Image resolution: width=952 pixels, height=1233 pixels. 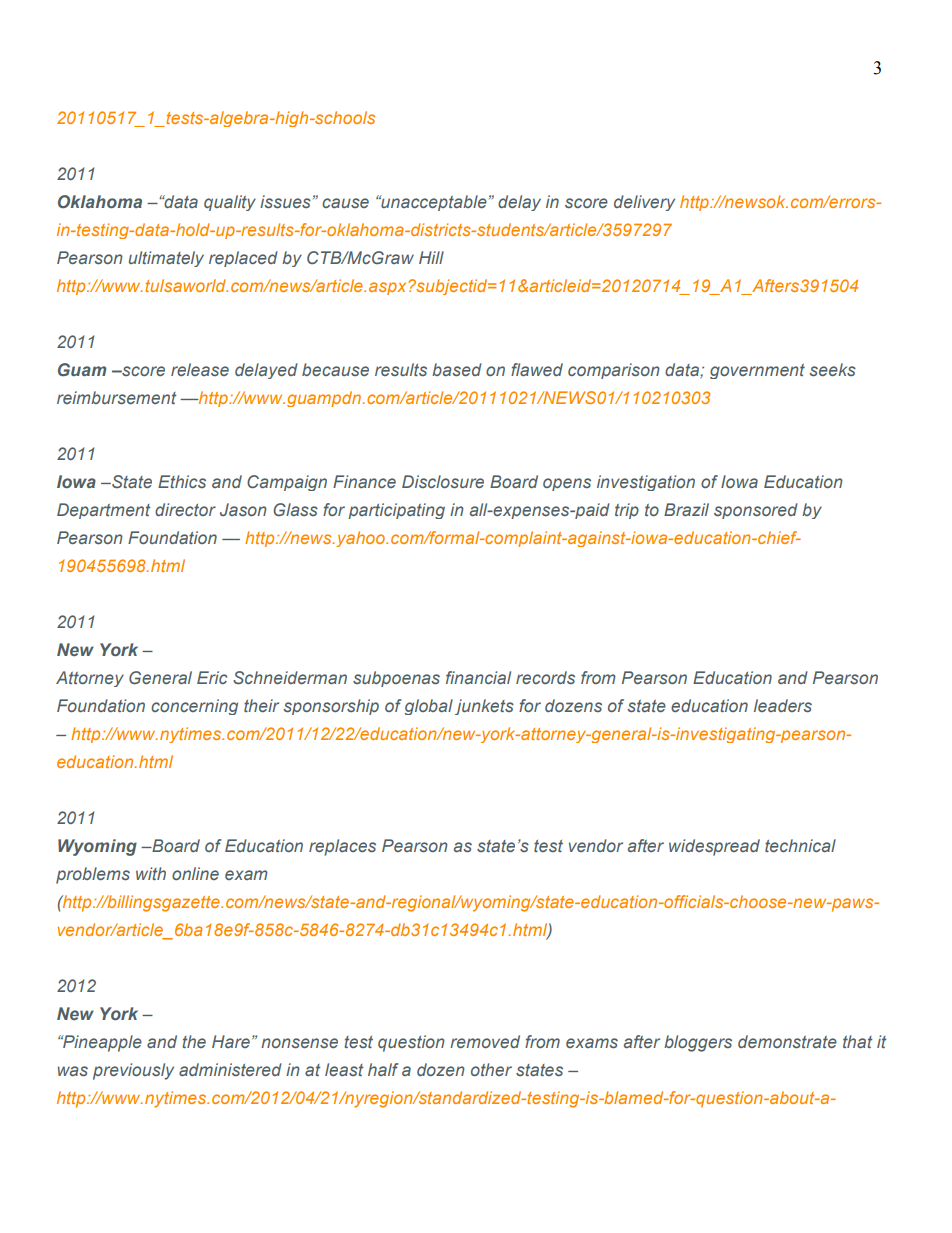 What do you see at coordinates (484, 707) in the screenshot?
I see `junkets` at bounding box center [484, 707].
